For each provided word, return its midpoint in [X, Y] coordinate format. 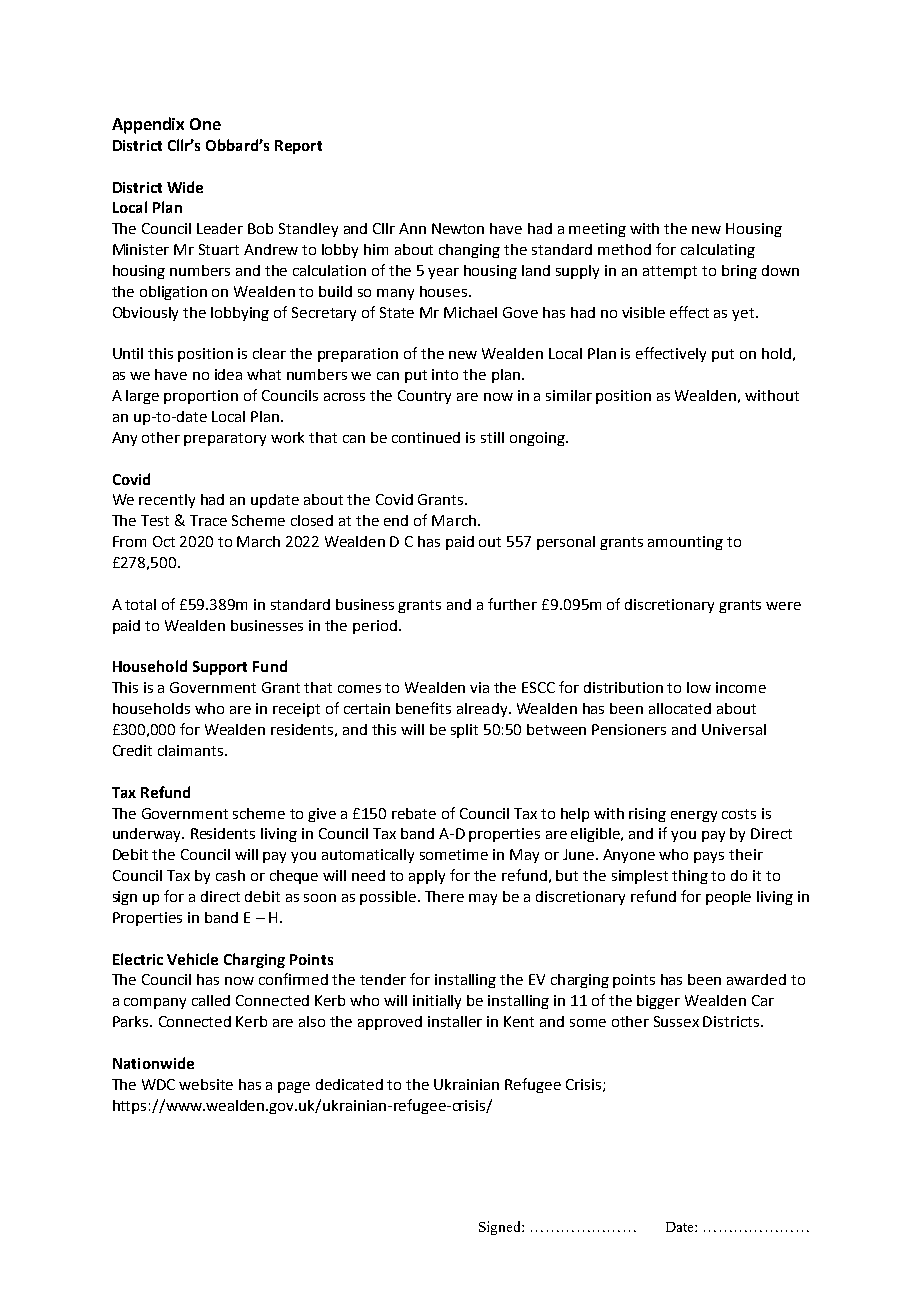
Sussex [676, 1021]
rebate [414, 813]
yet [744, 314]
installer [455, 1021]
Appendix [148, 125]
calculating [718, 251]
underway [148, 835]
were [783, 606]
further [512, 604]
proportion [201, 397]
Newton [458, 228]
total [140, 604]
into [445, 374]
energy [694, 816]
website [206, 1084]
